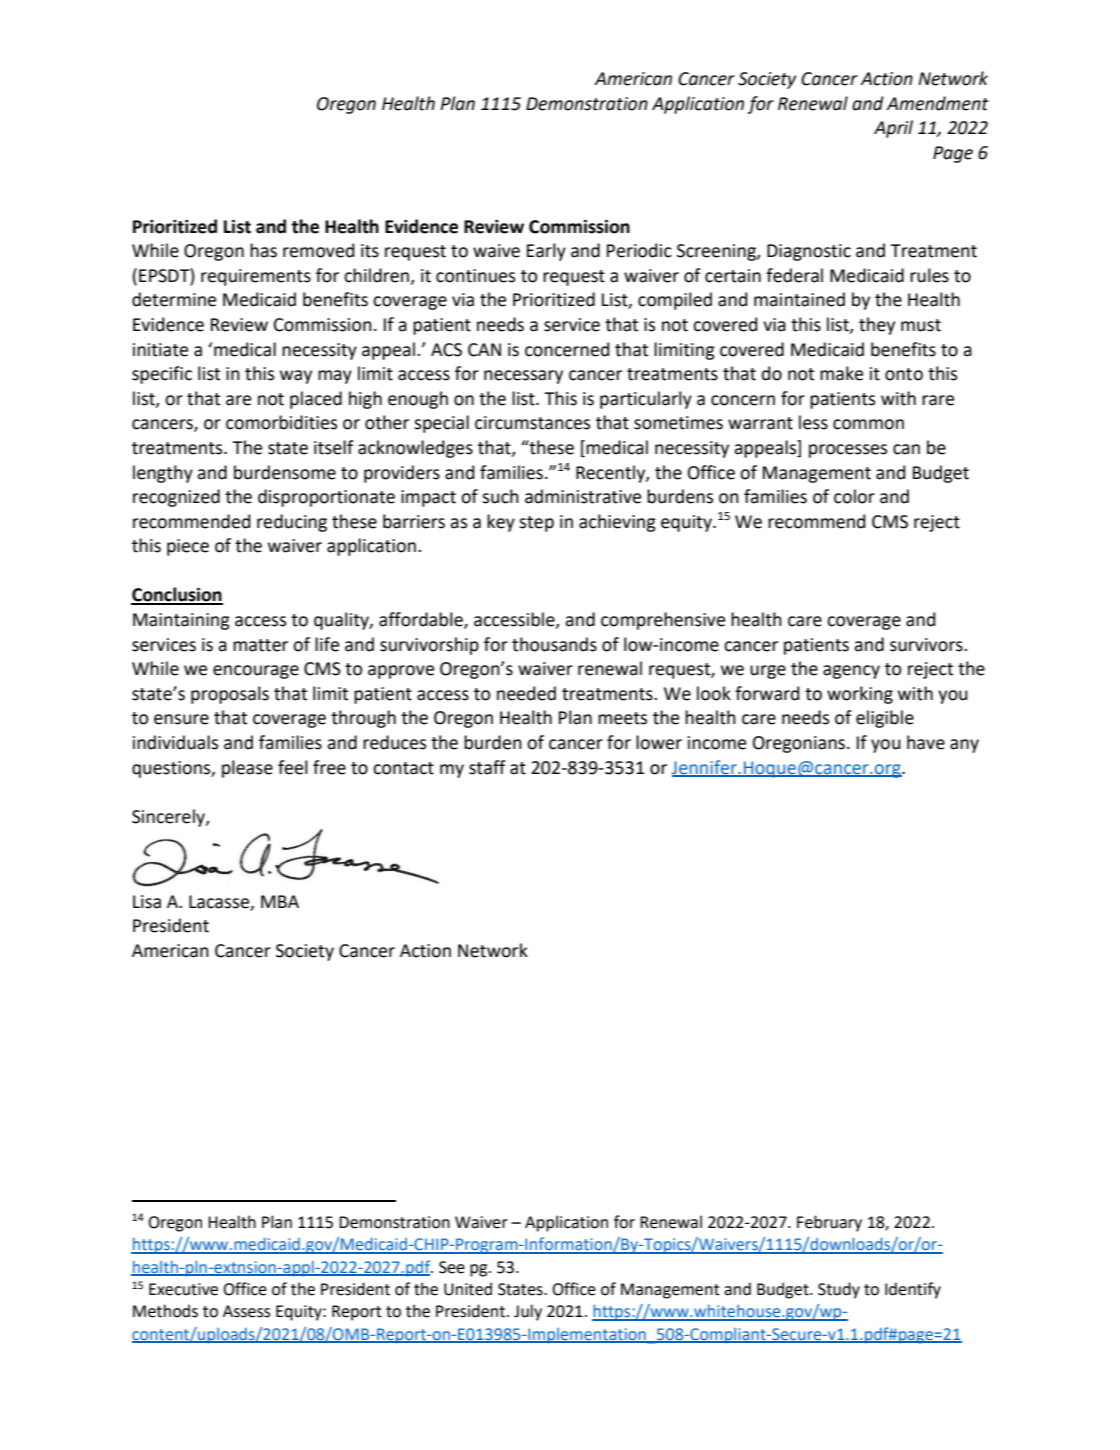  I want to click on has, so click(263, 250).
